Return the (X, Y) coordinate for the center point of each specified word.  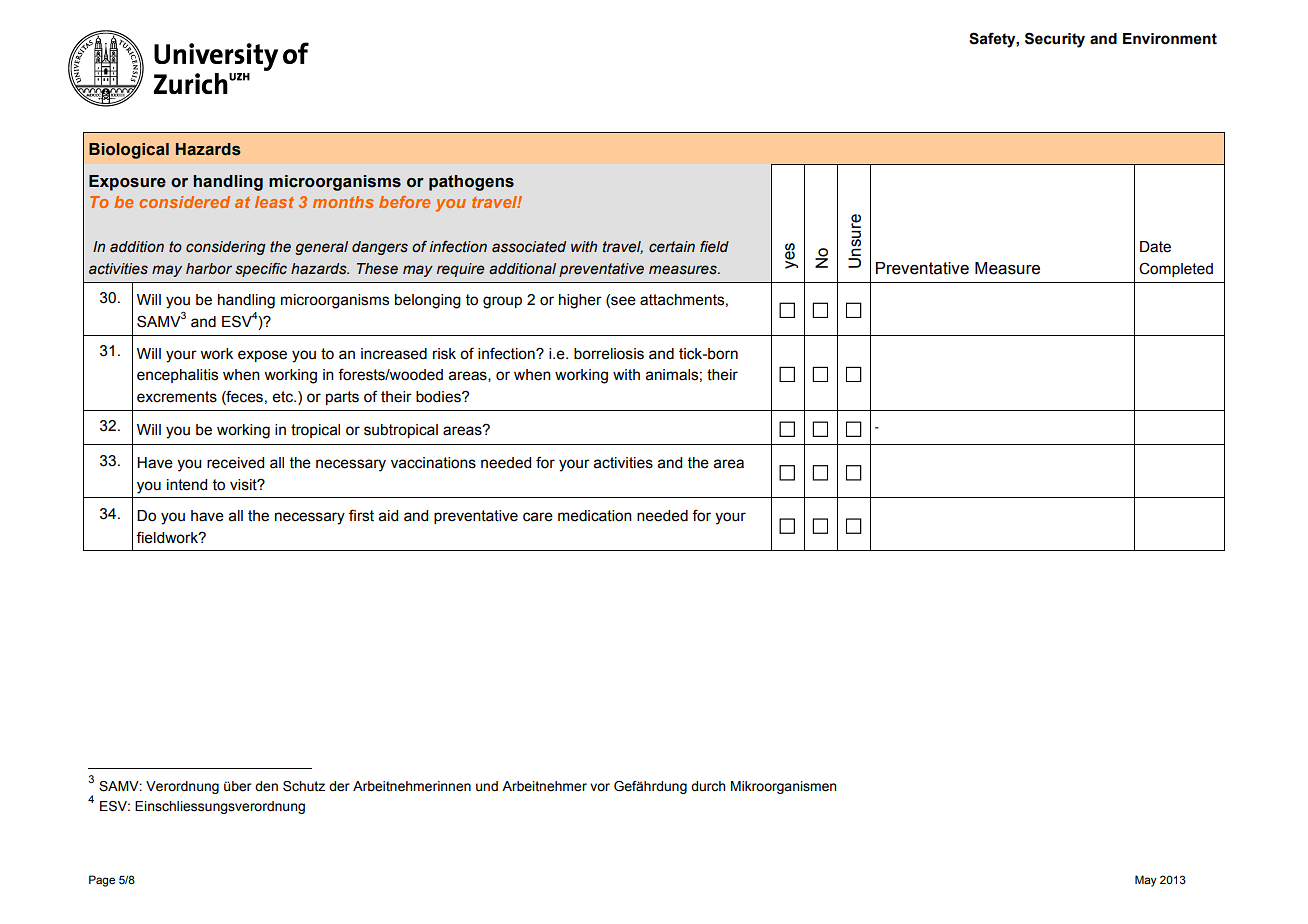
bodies (439, 397)
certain (672, 247)
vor (600, 787)
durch (708, 786)
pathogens (471, 183)
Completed (1176, 270)
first (361, 515)
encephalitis (177, 376)
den (266, 786)
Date (1155, 247)
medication (595, 516)
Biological (129, 151)
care (538, 517)
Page (102, 881)
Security (1055, 40)
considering (226, 248)
